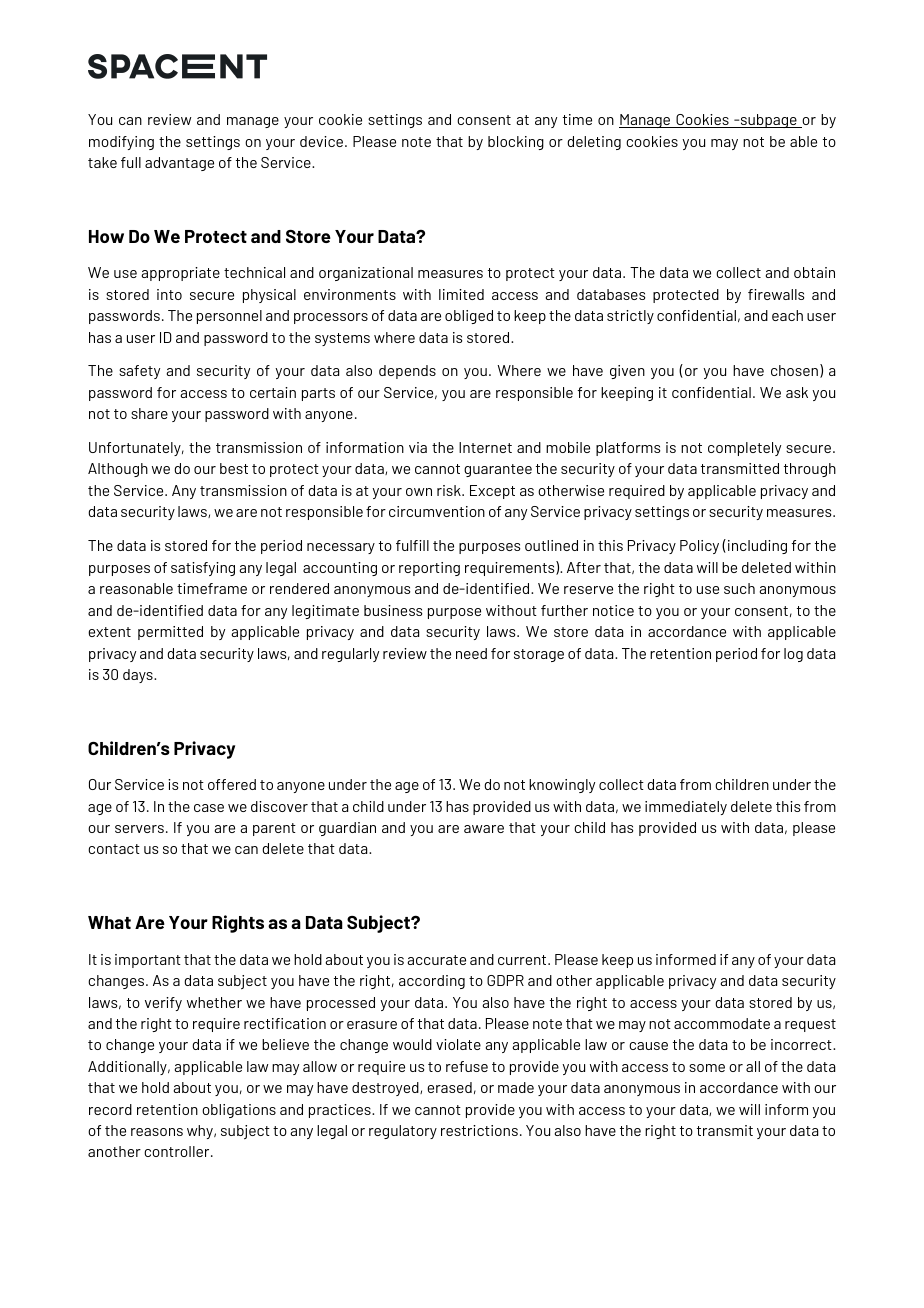  Describe the element at coordinates (744, 449) in the screenshot. I see `completely` at that location.
